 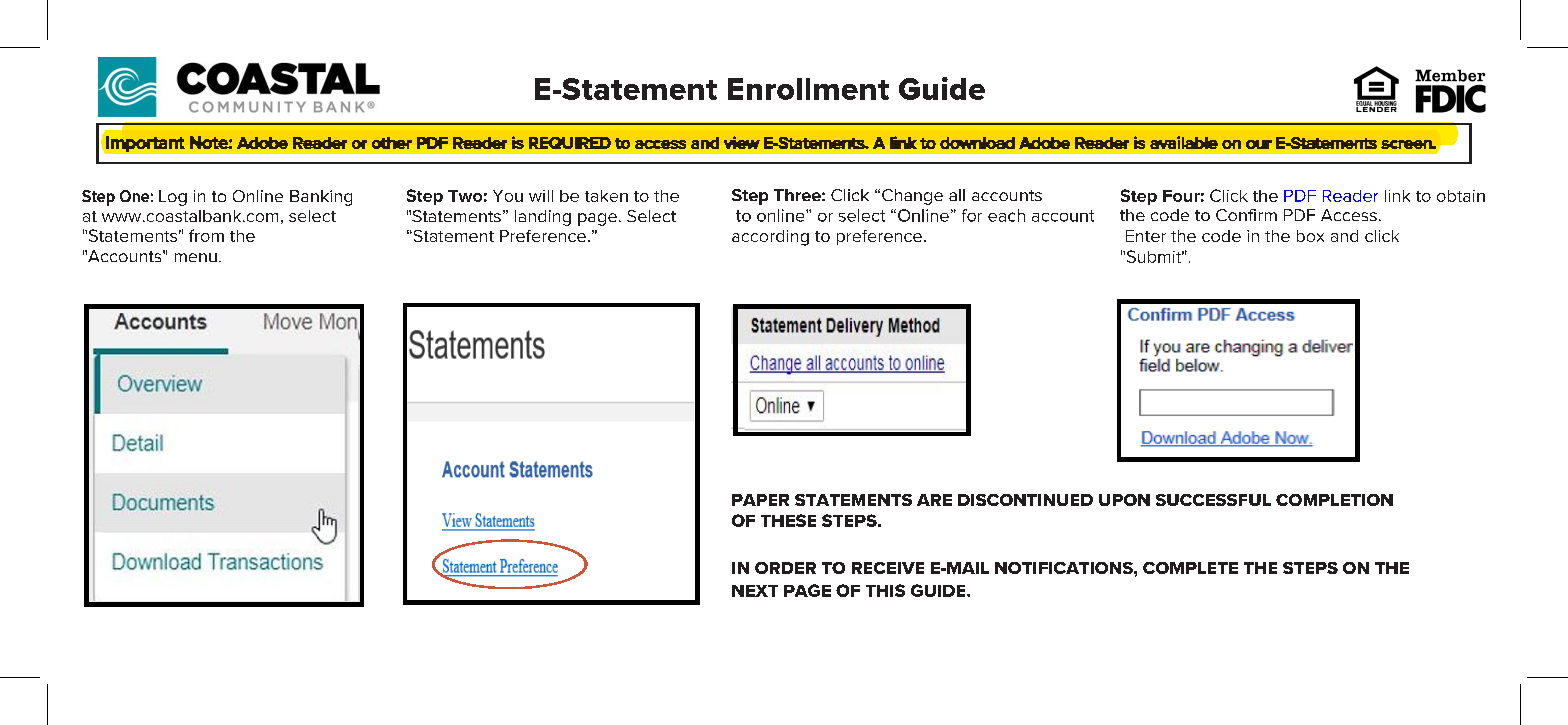 I want to click on other, so click(x=392, y=143).
